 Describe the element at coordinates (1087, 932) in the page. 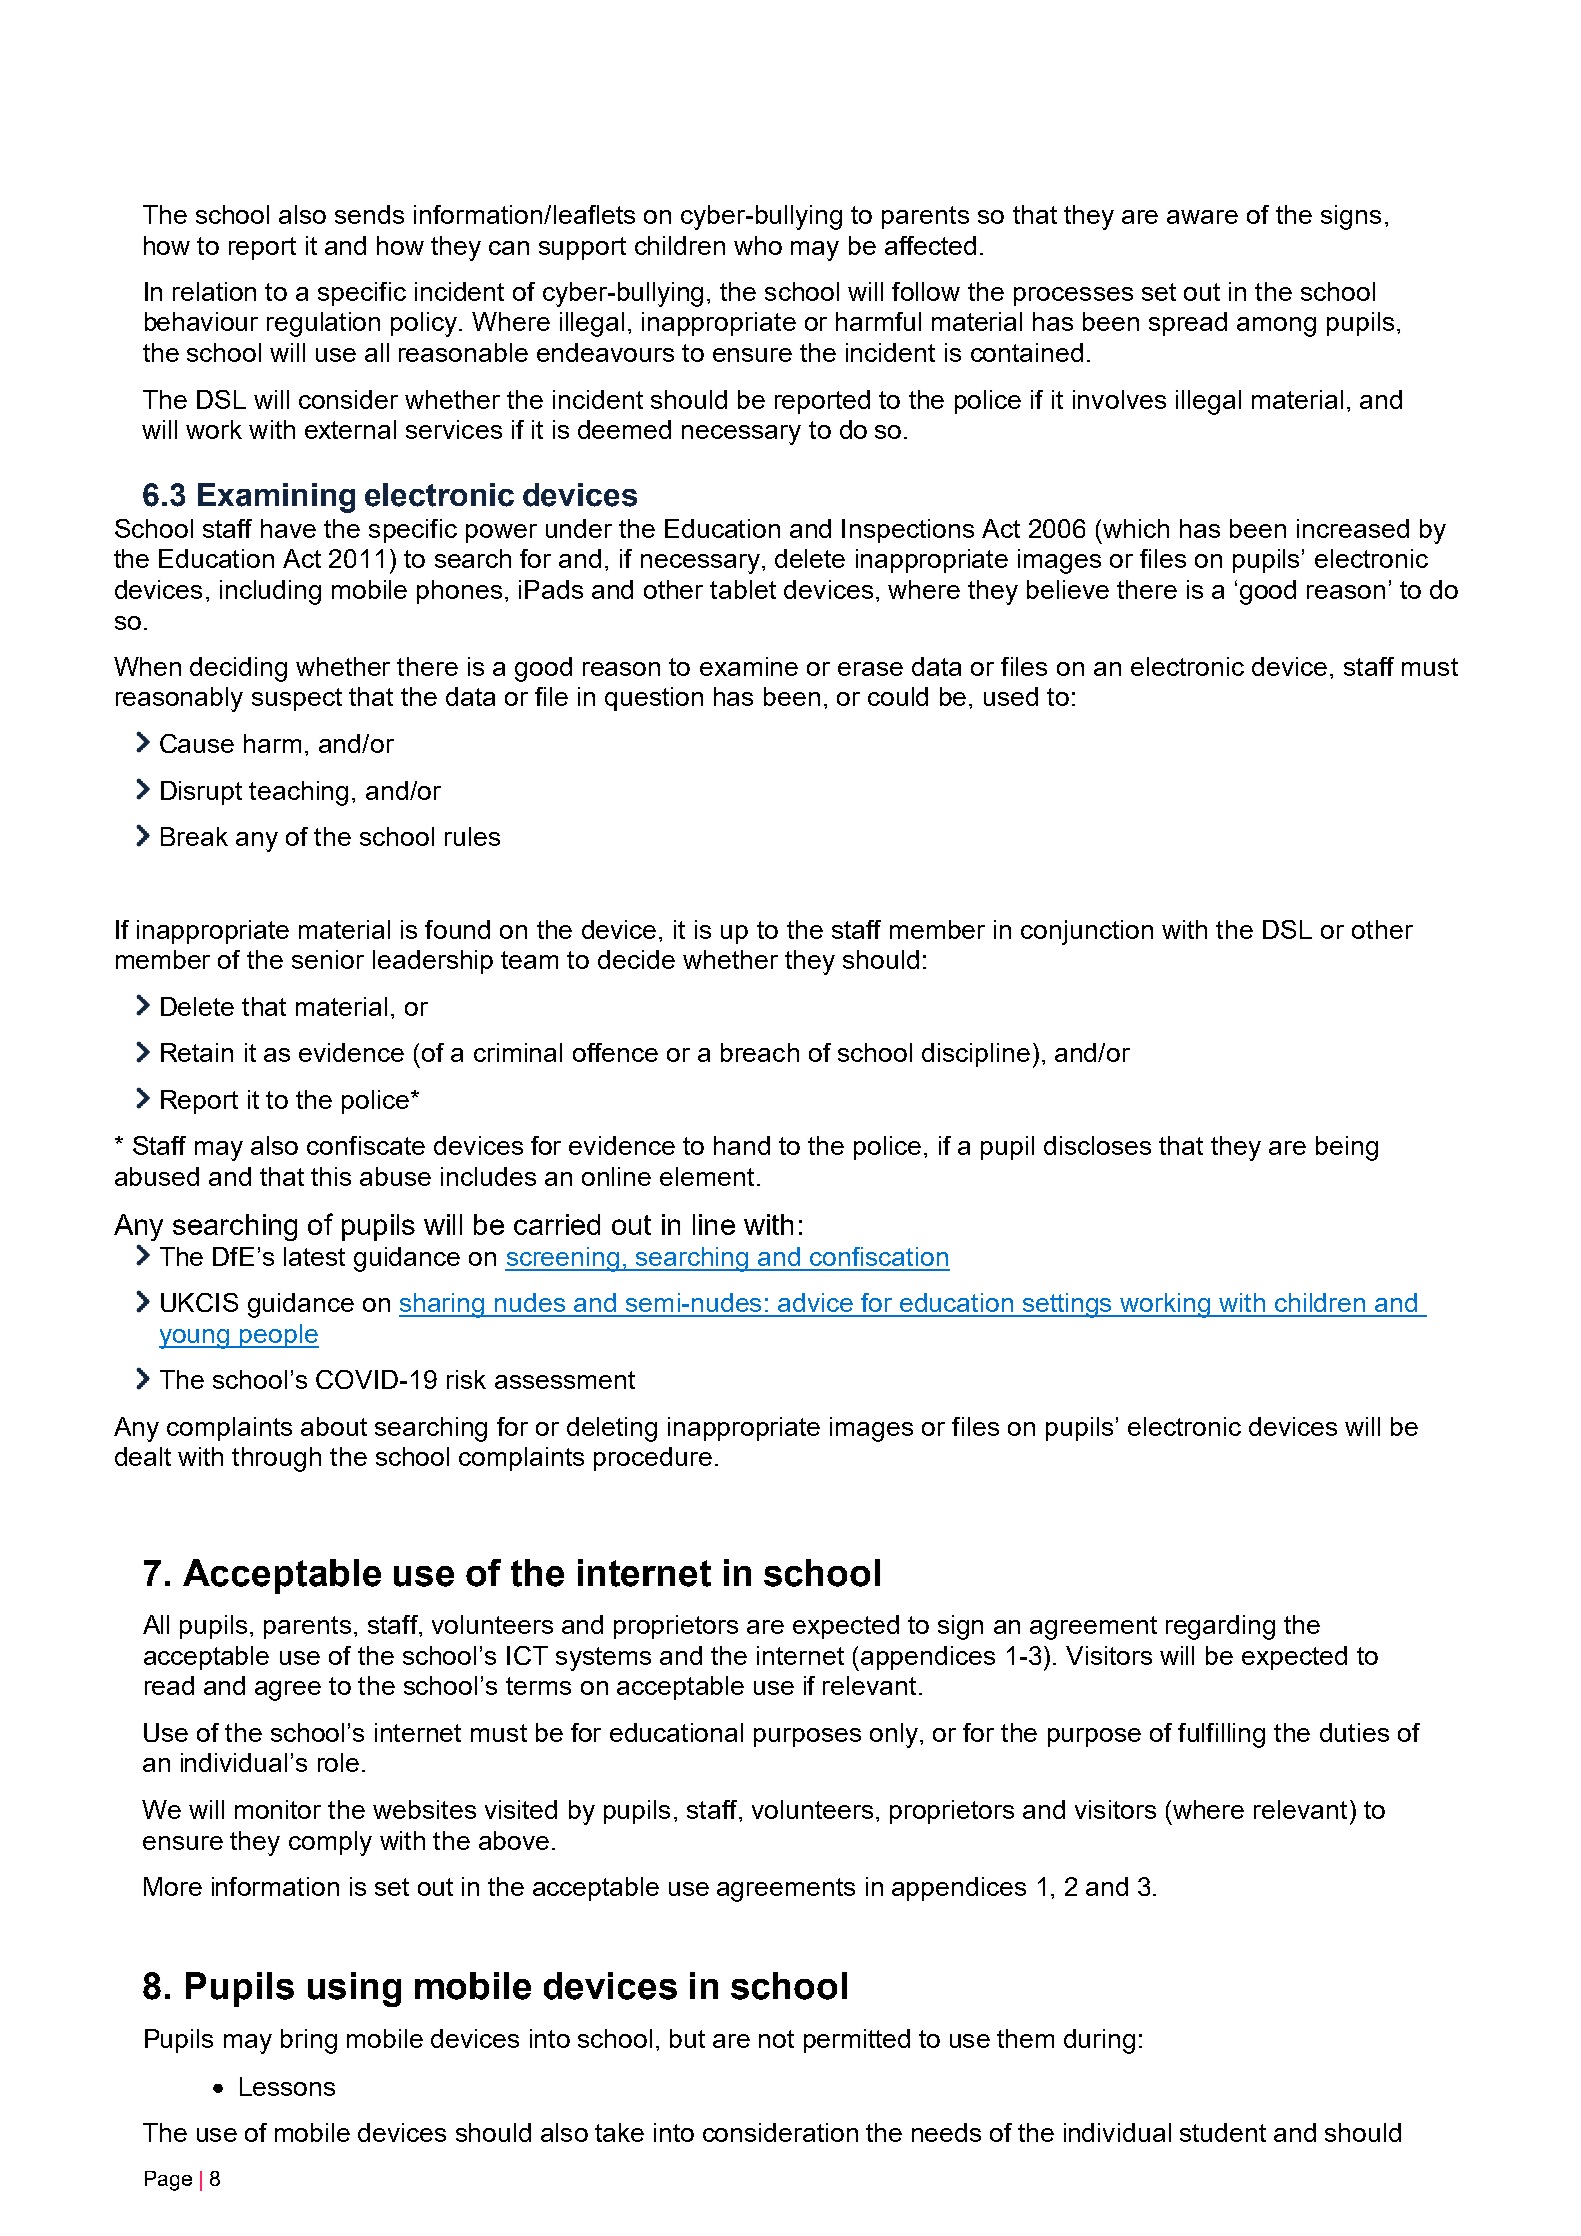

I see `conjunction` at that location.
